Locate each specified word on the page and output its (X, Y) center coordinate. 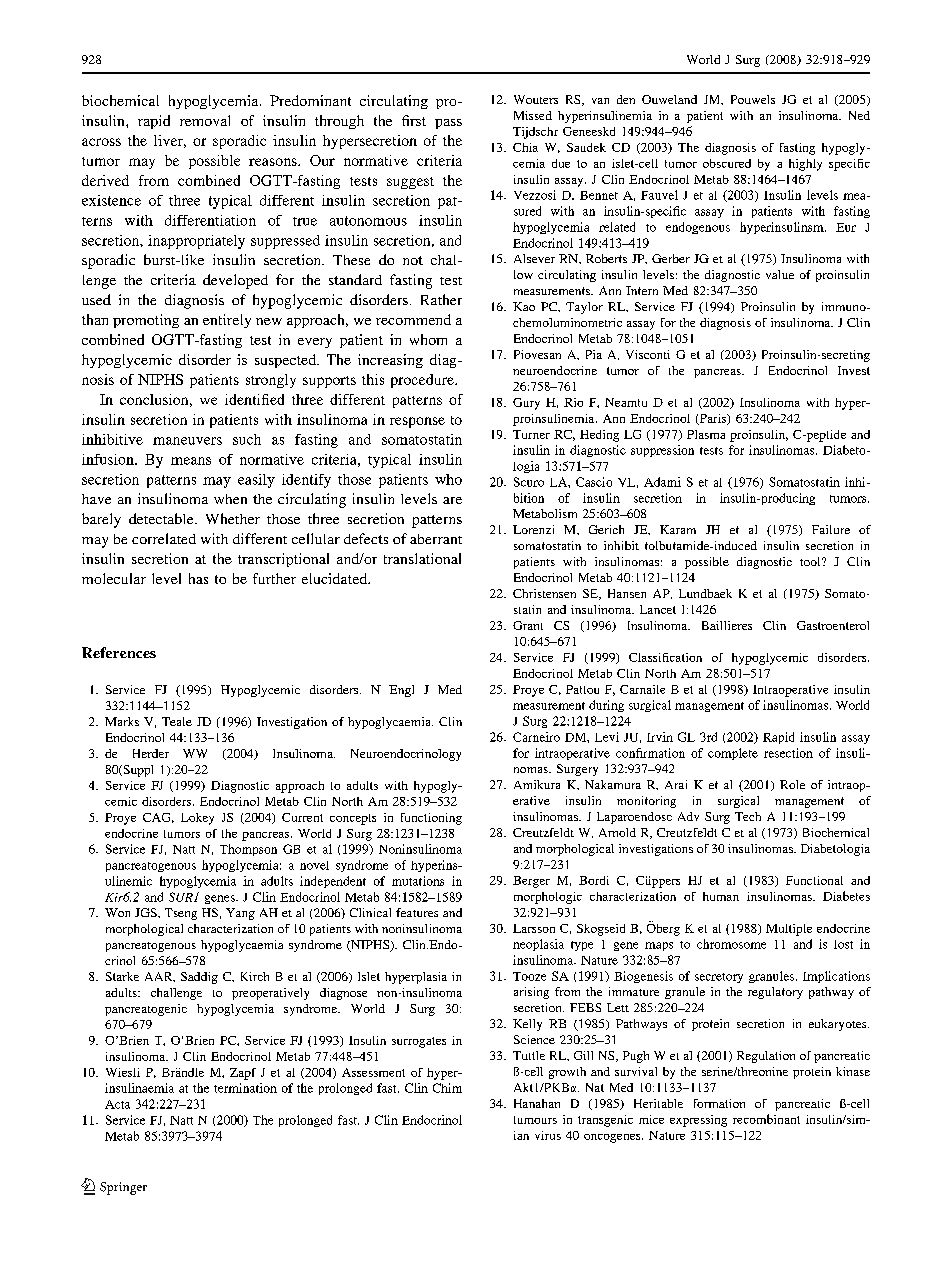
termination (245, 1088)
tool (811, 561)
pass (448, 124)
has (198, 578)
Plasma (706, 434)
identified (254, 399)
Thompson (248, 850)
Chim (447, 1088)
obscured (727, 163)
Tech (748, 816)
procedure (423, 381)
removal (205, 120)
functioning (431, 819)
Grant (528, 625)
